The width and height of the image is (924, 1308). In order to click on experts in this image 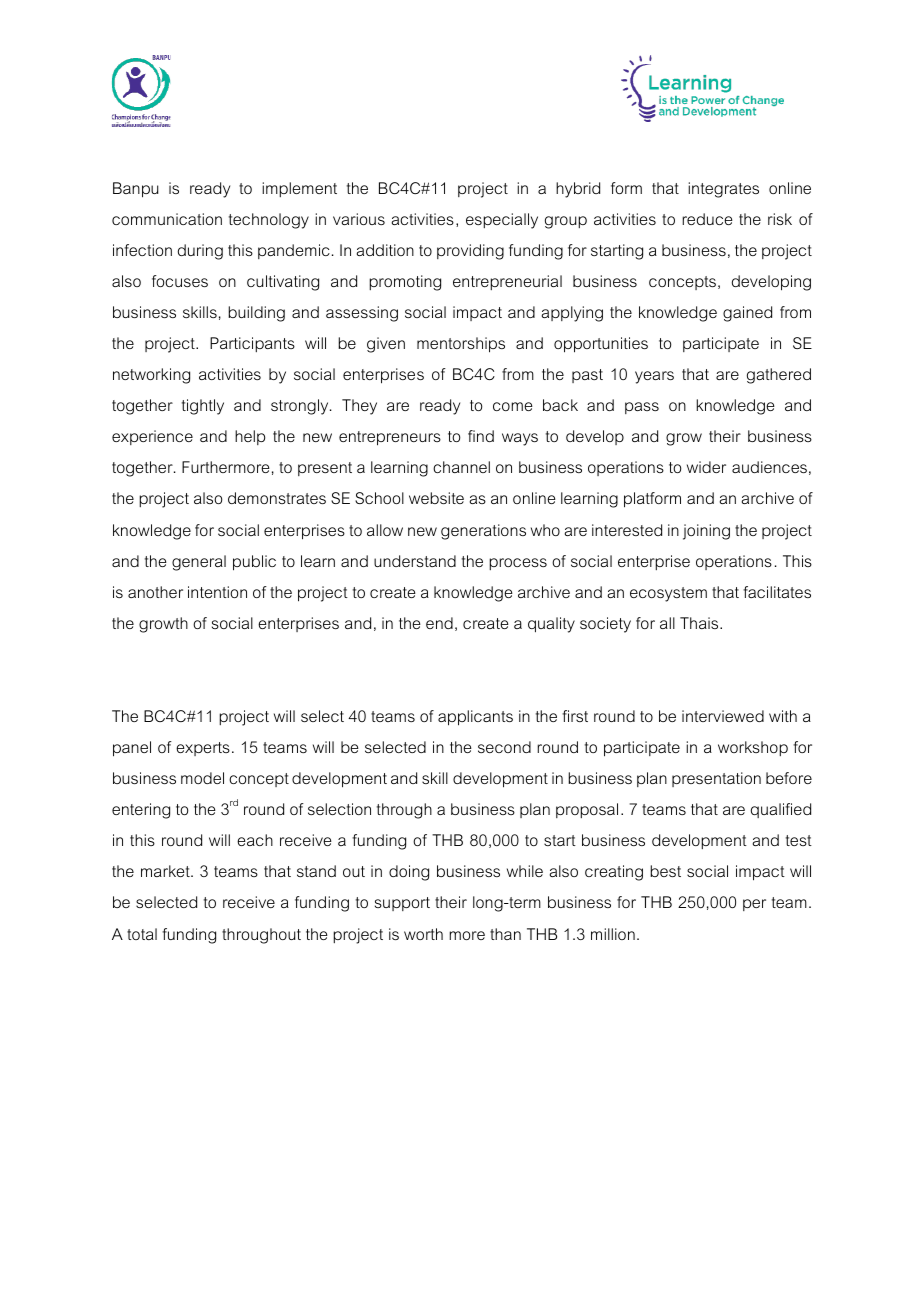, I will do `click(203, 749)`.
